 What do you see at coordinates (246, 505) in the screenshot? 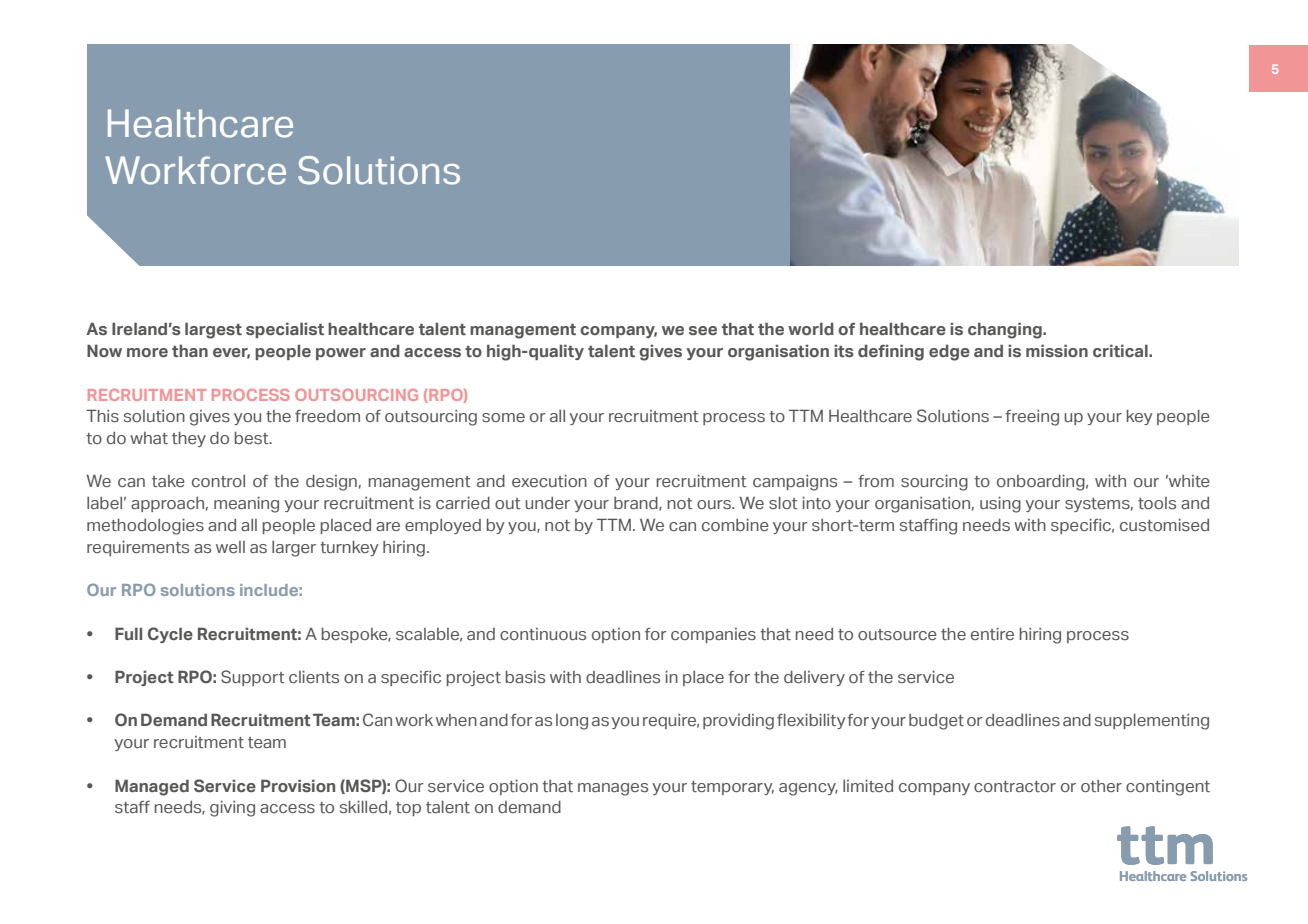
I see `meaning` at bounding box center [246, 505].
